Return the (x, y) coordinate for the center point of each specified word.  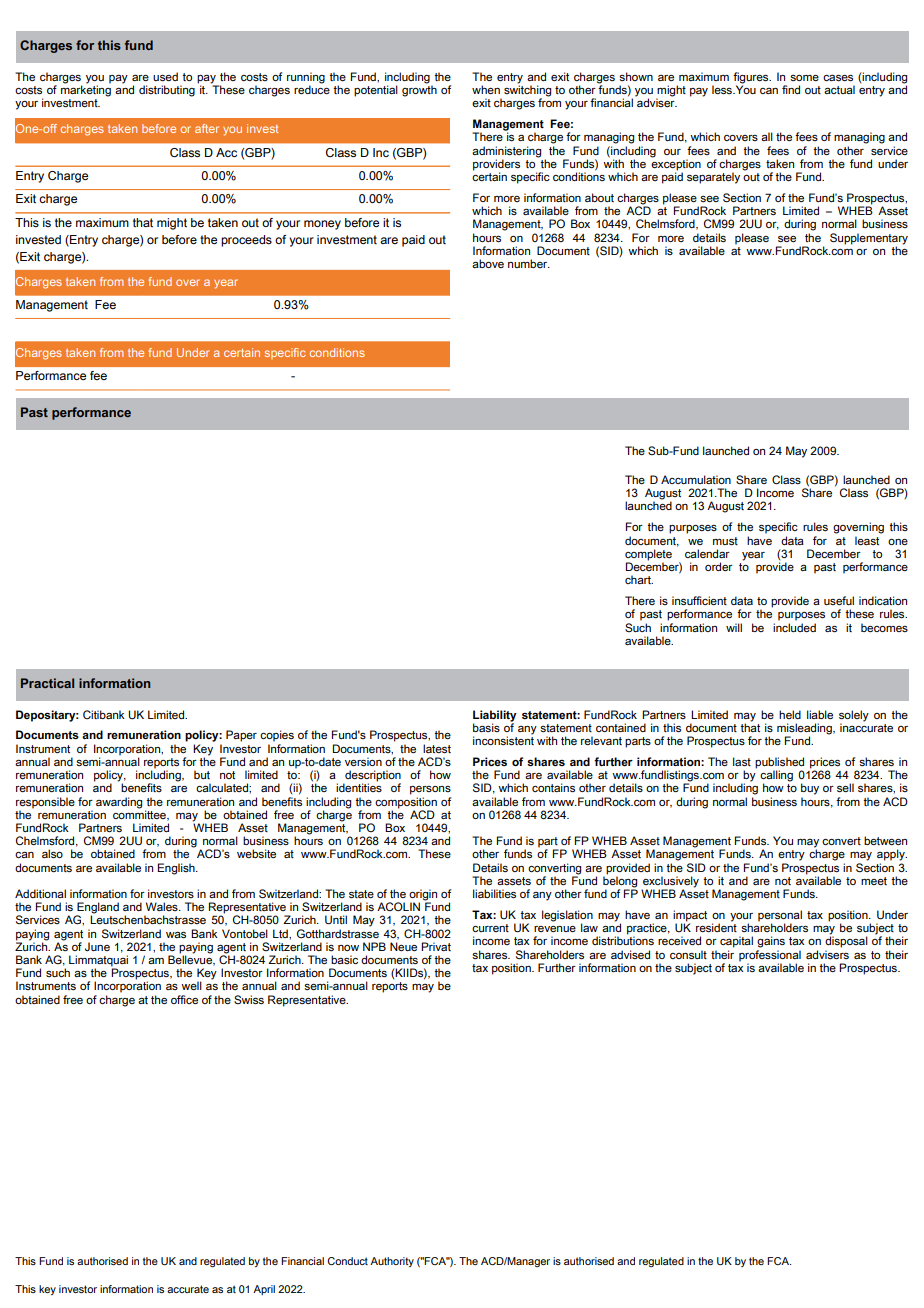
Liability (495, 716)
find (791, 89)
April (264, 1290)
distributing (167, 91)
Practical (47, 683)
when (486, 89)
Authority (392, 1262)
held (790, 714)
